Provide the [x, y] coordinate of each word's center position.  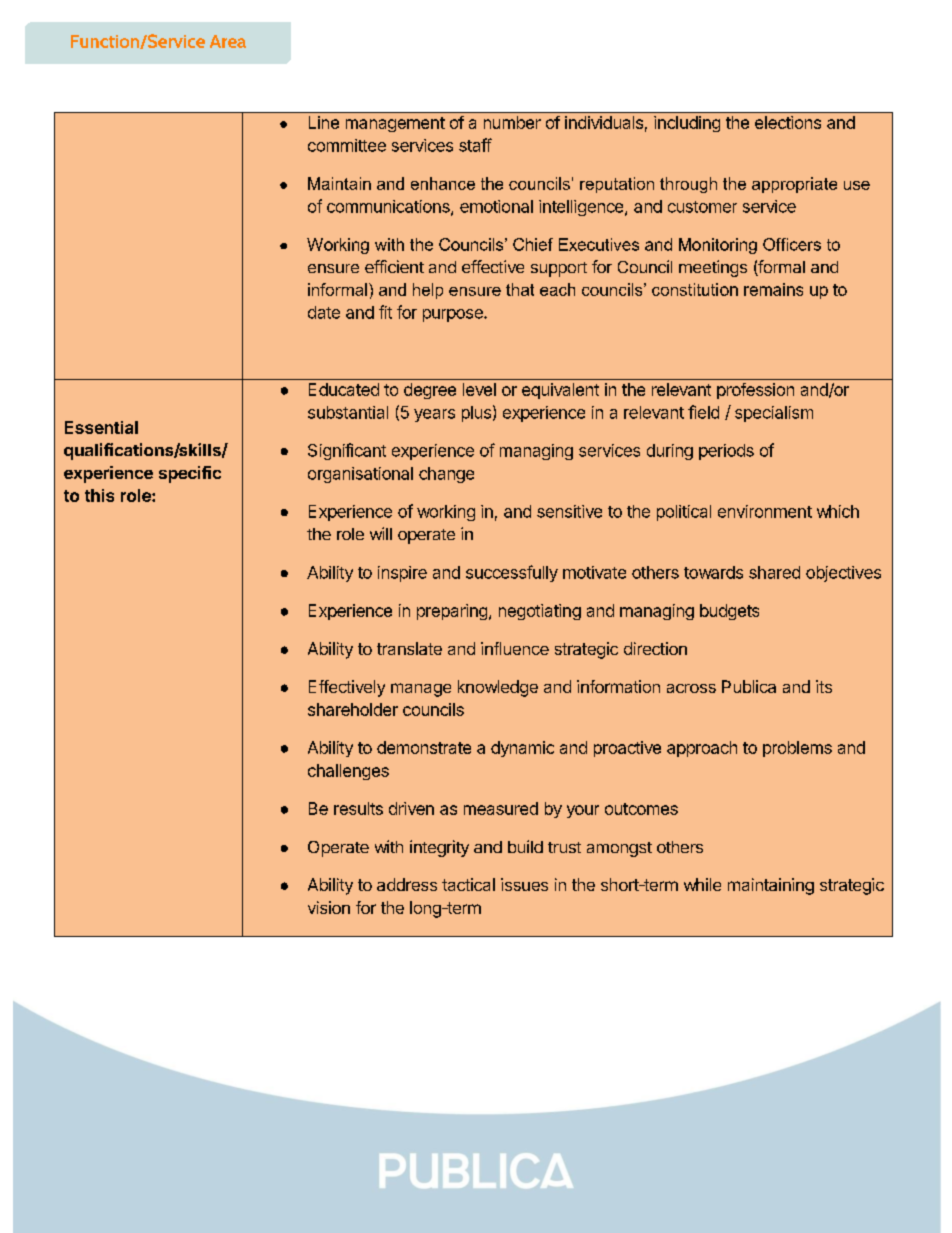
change [446, 475]
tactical [468, 884]
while [702, 884]
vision [329, 907]
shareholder [353, 709]
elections [788, 122]
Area [228, 41]
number [512, 122]
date [324, 312]
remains [773, 289]
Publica [749, 686]
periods [726, 452]
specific [190, 474]
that [520, 289]
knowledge [498, 688]
